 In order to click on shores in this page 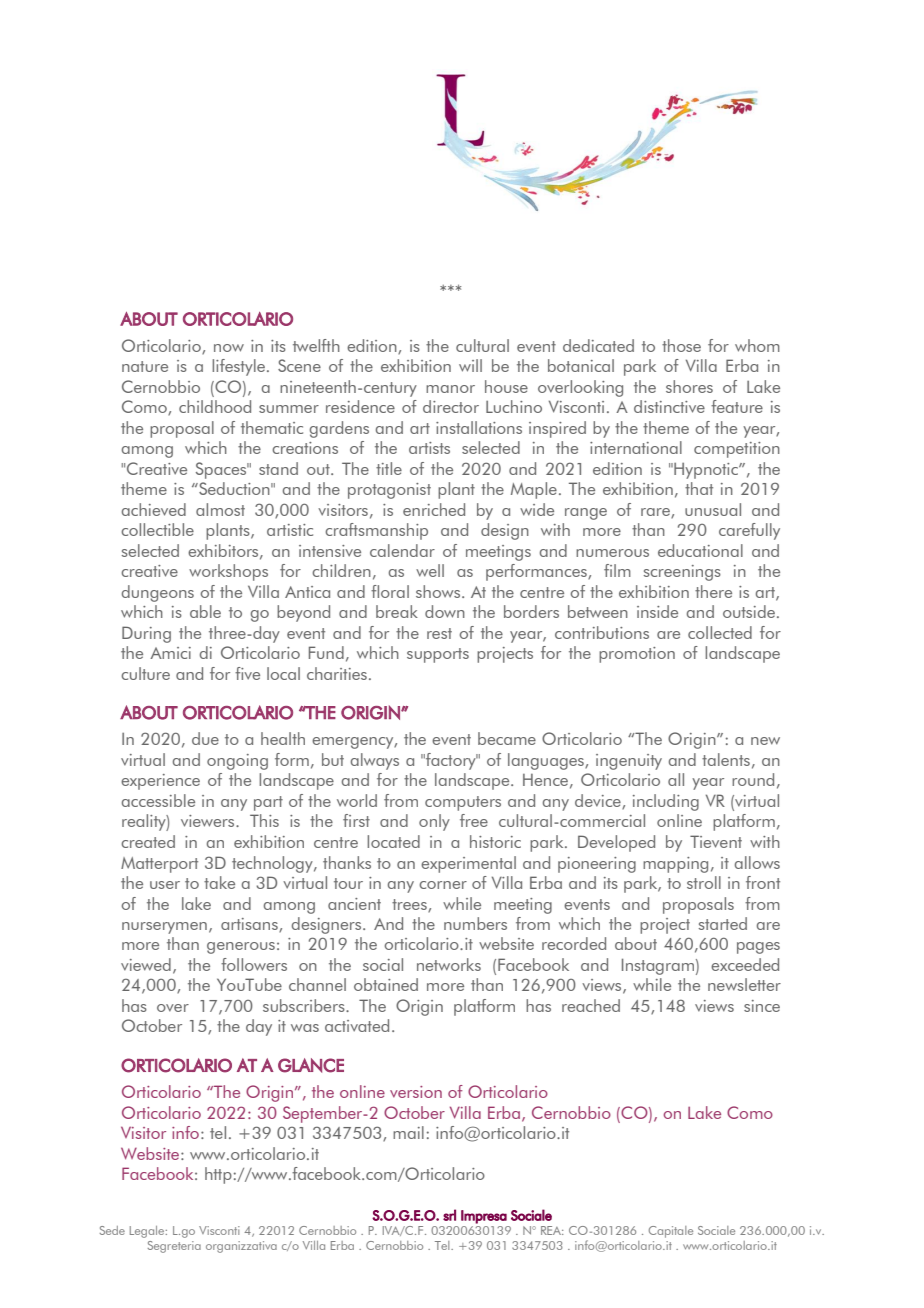, I will do `click(689, 386)`.
